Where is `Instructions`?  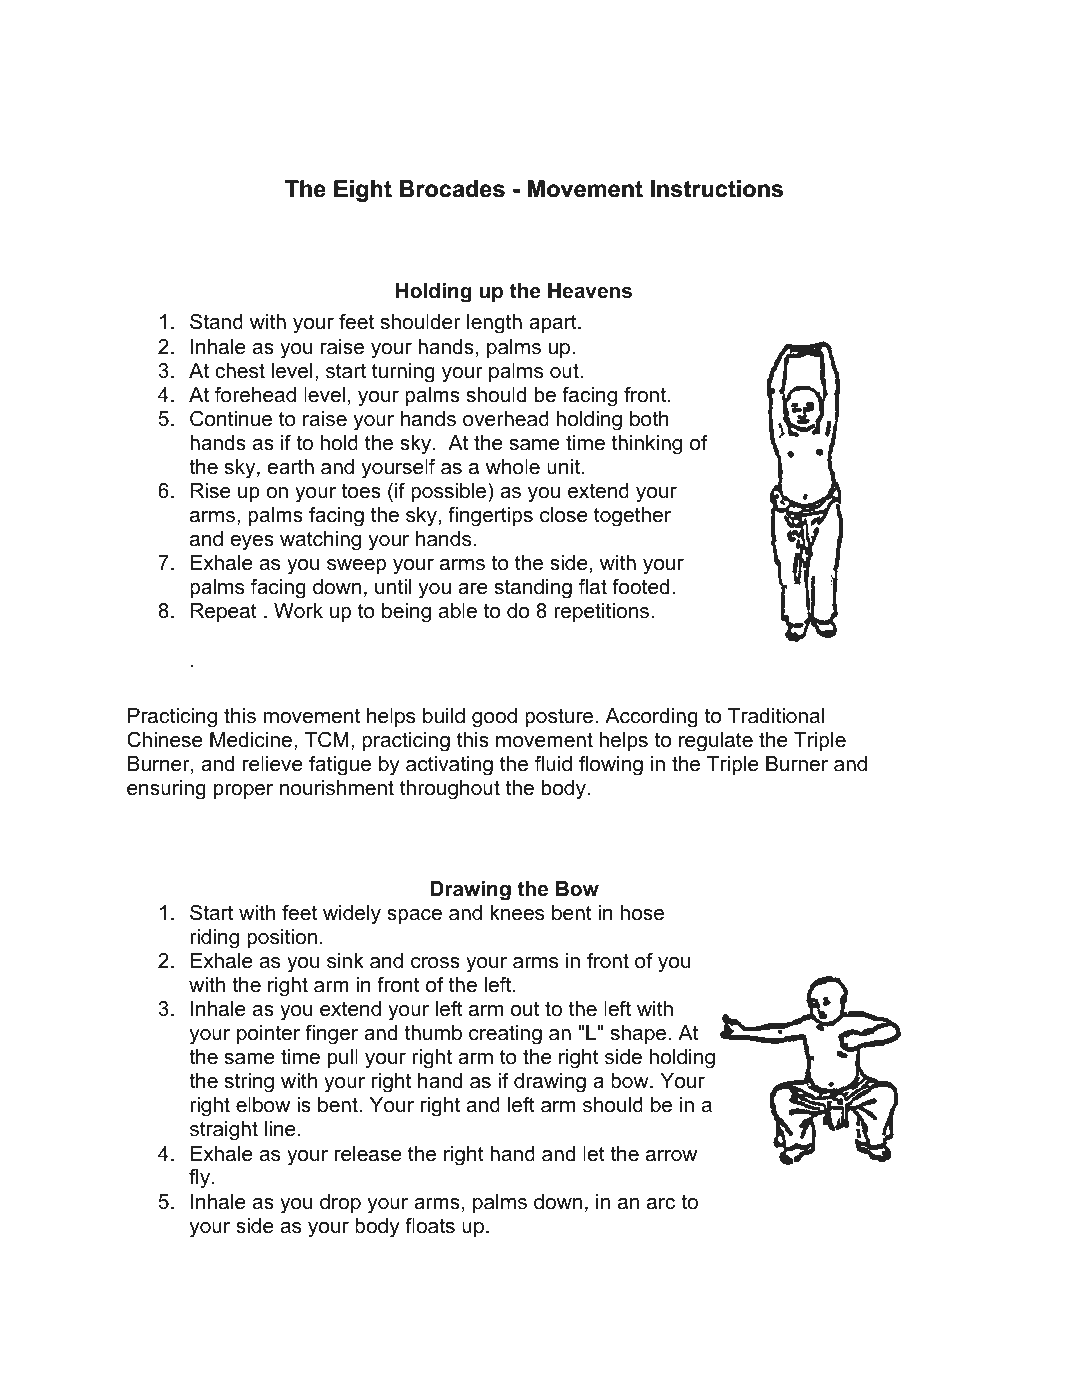 Instructions is located at coordinates (717, 189).
